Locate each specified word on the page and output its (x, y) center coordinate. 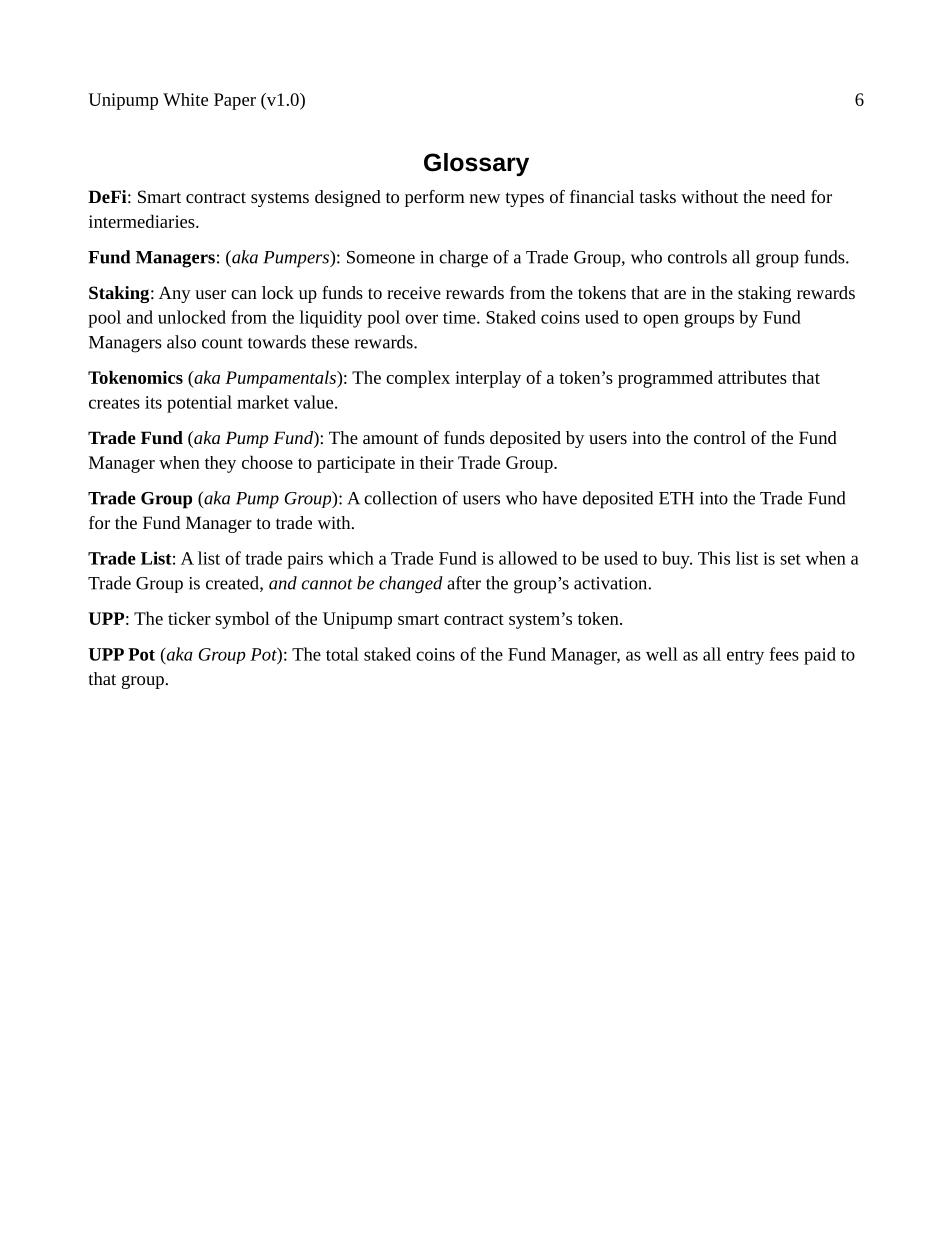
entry (745, 657)
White (185, 99)
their (437, 462)
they (220, 464)
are (675, 294)
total (342, 654)
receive (414, 292)
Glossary (476, 164)
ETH (676, 498)
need (788, 196)
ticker (189, 618)
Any (175, 294)
